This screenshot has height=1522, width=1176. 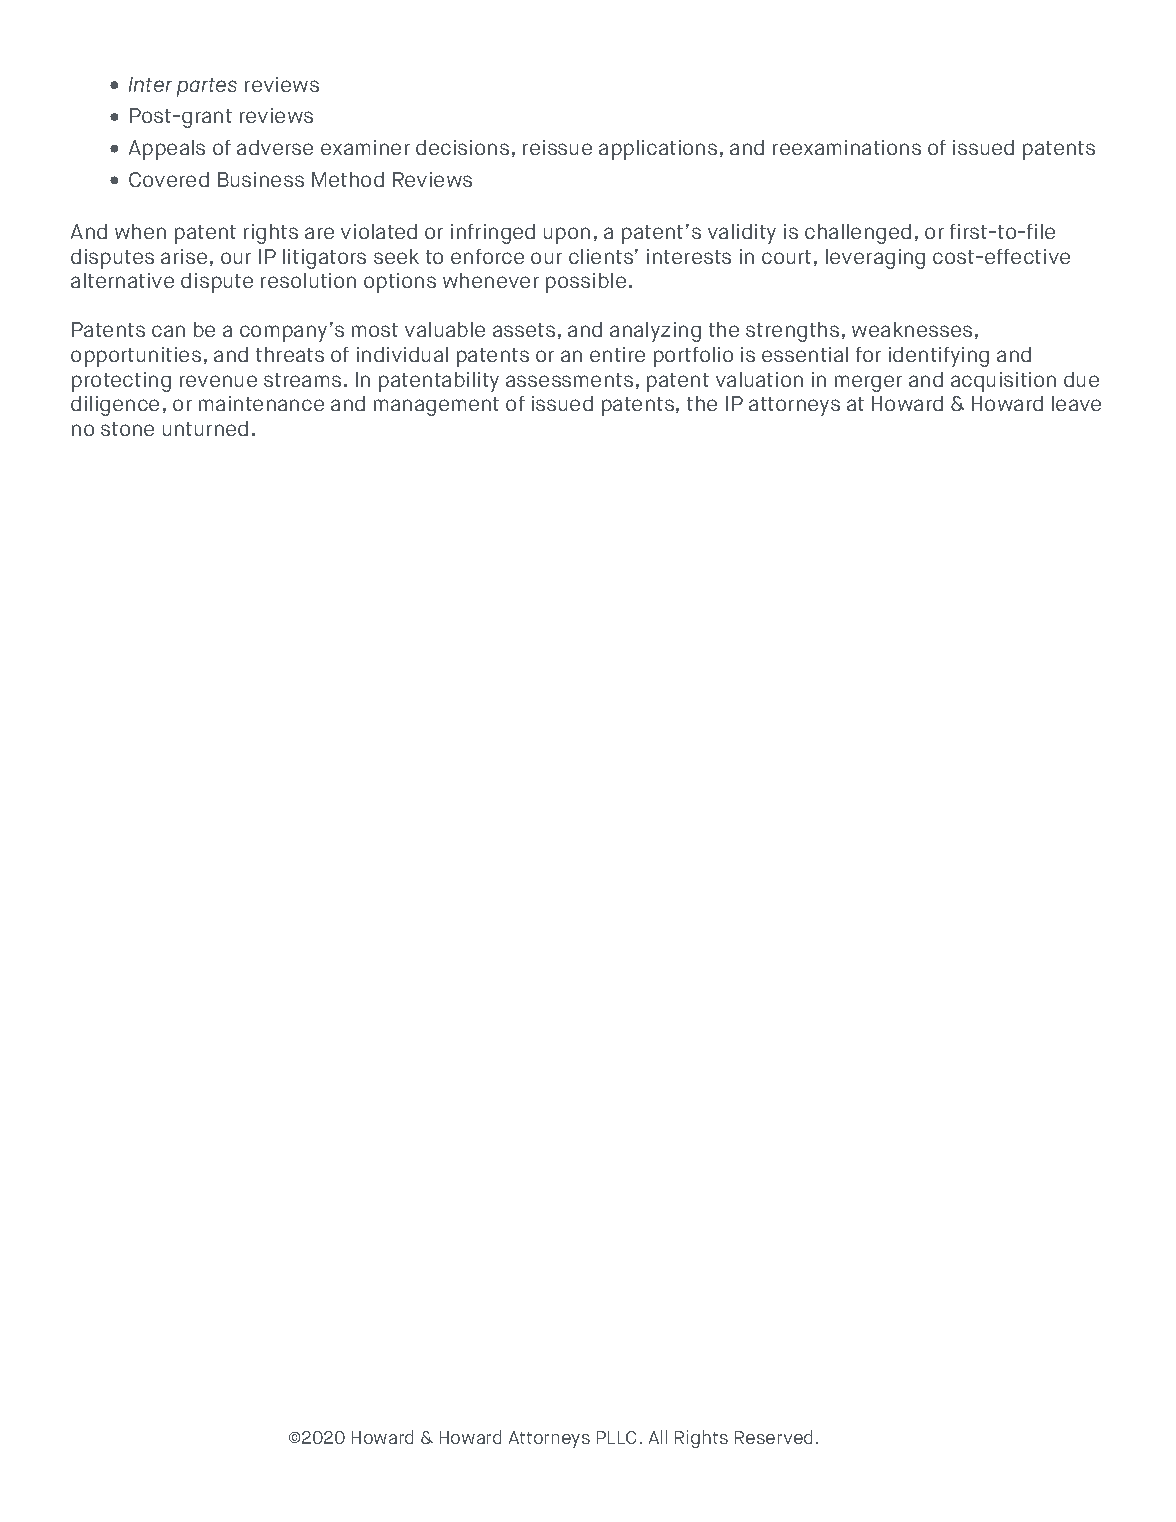 What do you see at coordinates (1081, 379) in the screenshot?
I see `due` at bounding box center [1081, 379].
